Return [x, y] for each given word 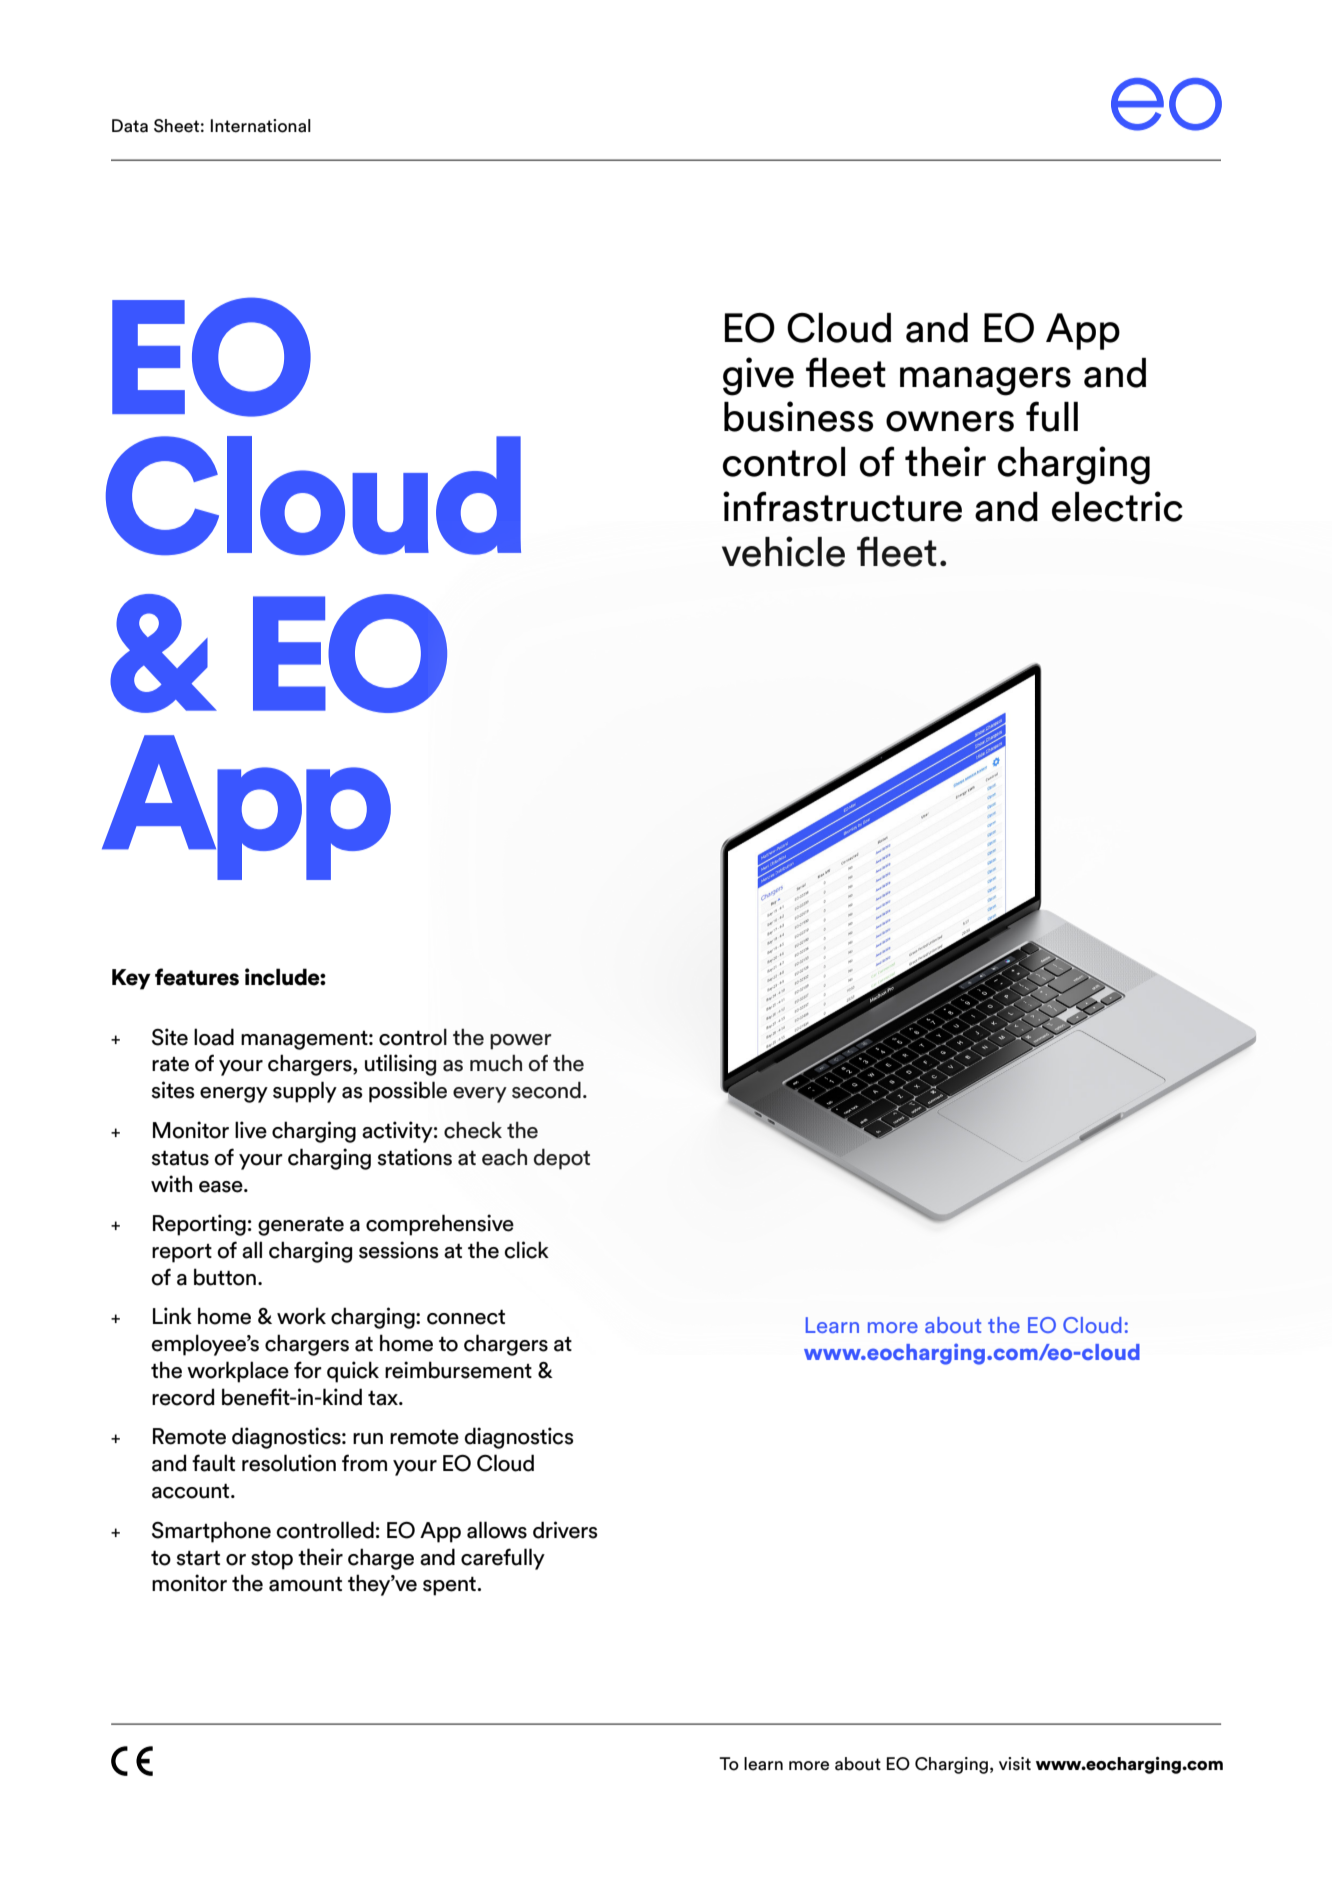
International [261, 126]
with [171, 1183]
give [758, 376]
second [546, 1090]
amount [305, 1584]
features [197, 977]
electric [1117, 506]
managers [985, 381]
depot [562, 1159]
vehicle [783, 551]
